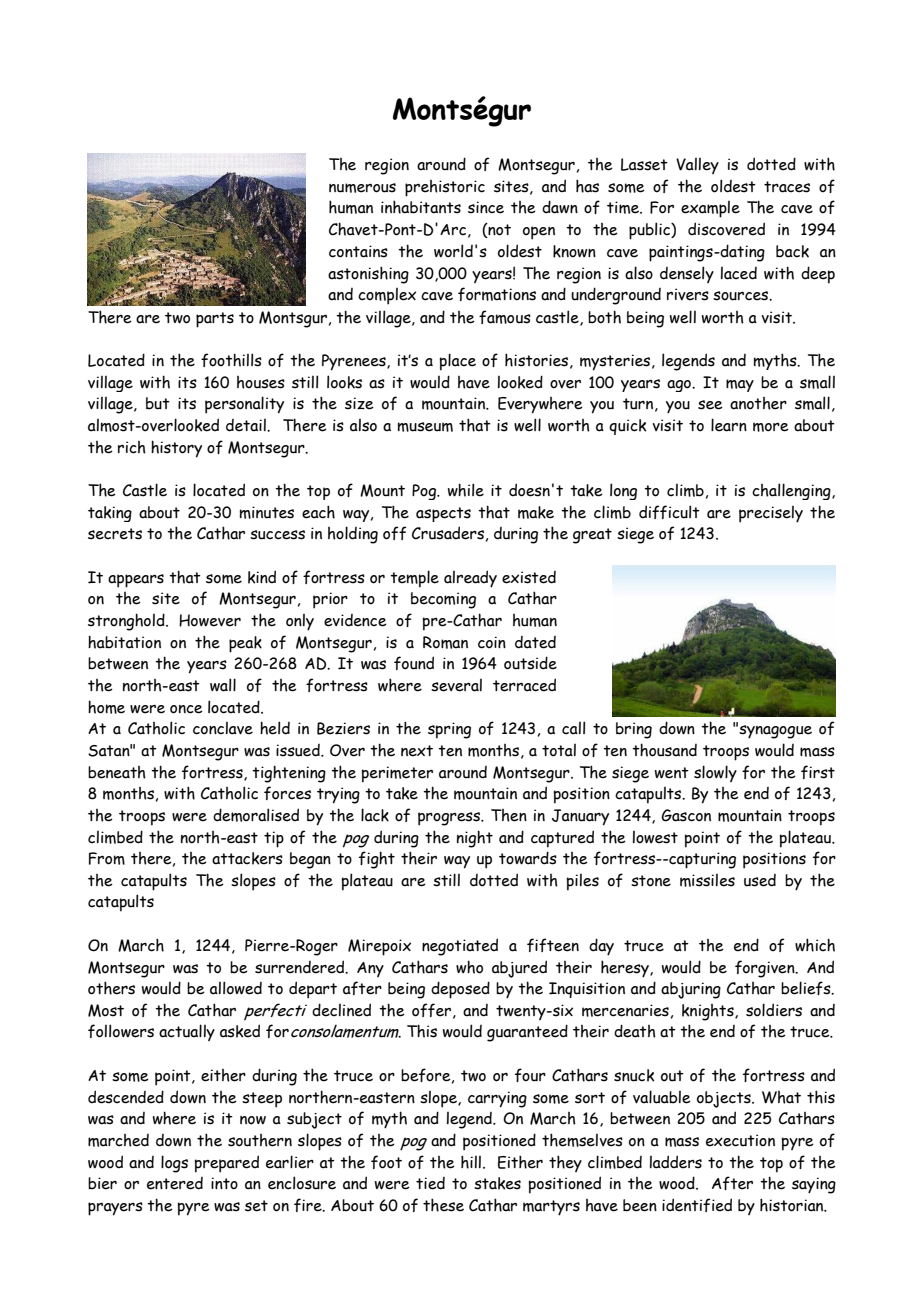 The width and height of the page is (924, 1308). I want to click on museum, so click(425, 427).
